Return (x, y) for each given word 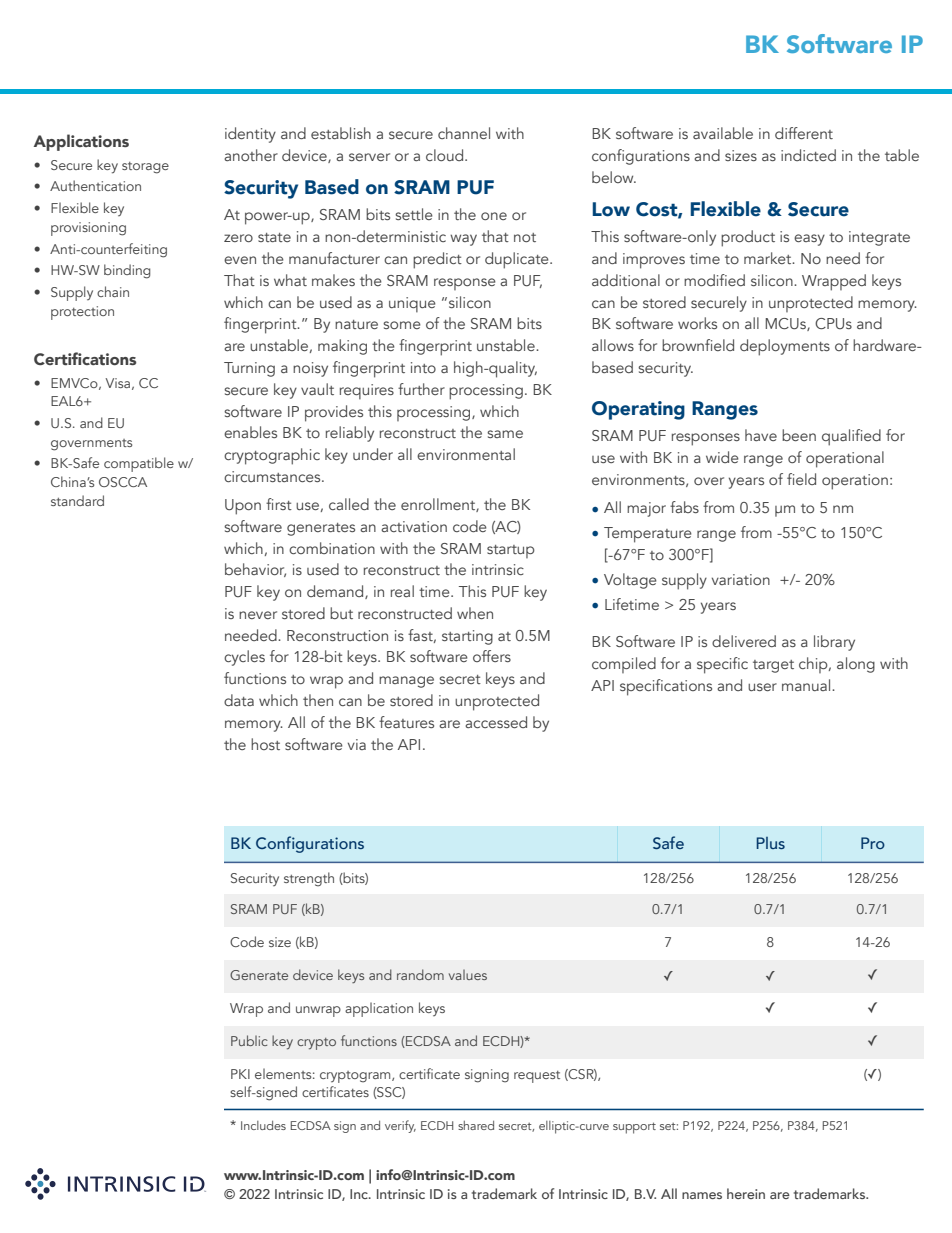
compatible (139, 464)
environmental (466, 454)
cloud (446, 155)
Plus (770, 843)
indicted (808, 155)
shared (476, 1125)
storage (145, 168)
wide (722, 457)
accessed (496, 722)
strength (309, 879)
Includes (263, 1125)
